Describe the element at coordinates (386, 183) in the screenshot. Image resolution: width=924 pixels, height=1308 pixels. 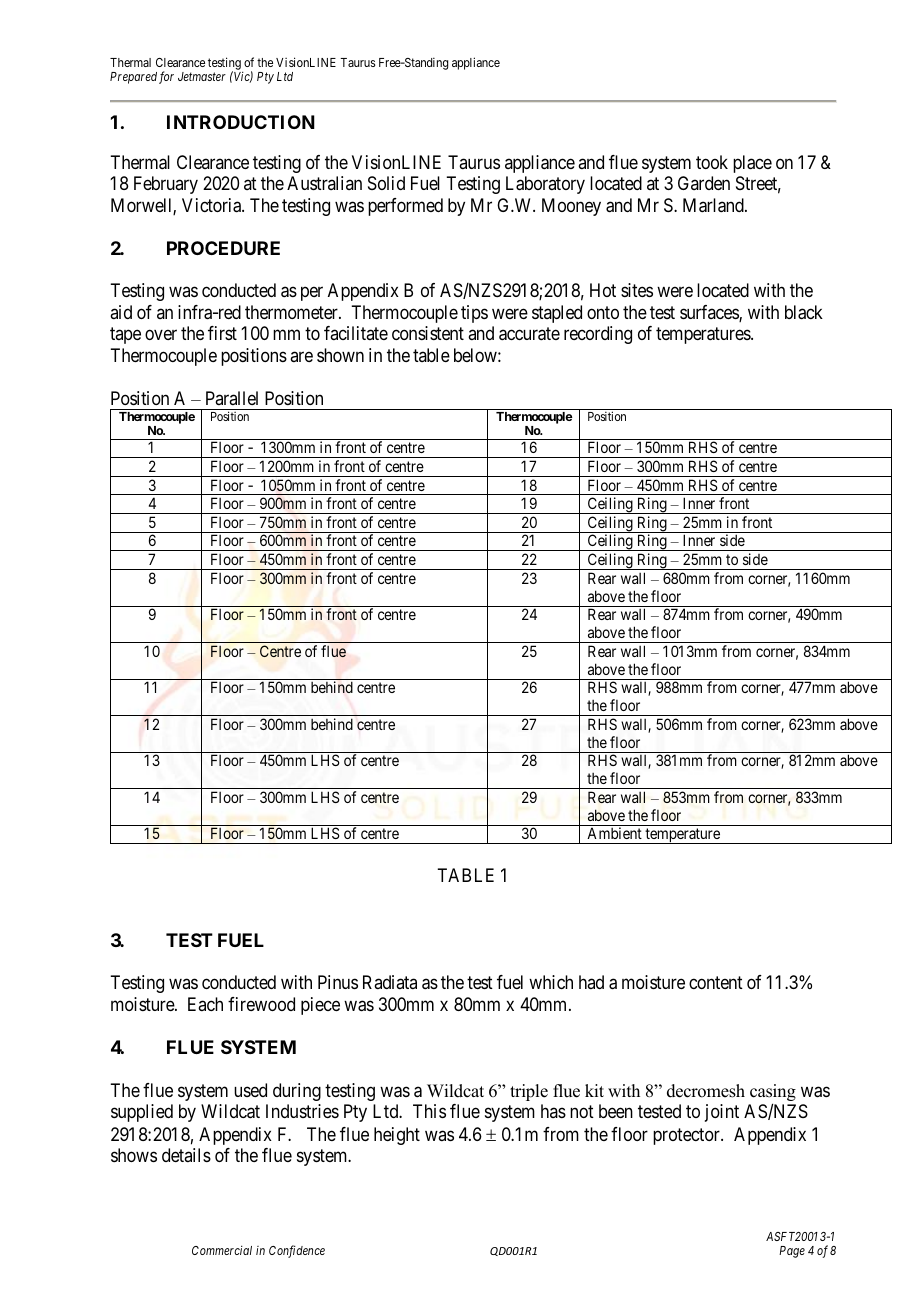
I see `Solid` at that location.
